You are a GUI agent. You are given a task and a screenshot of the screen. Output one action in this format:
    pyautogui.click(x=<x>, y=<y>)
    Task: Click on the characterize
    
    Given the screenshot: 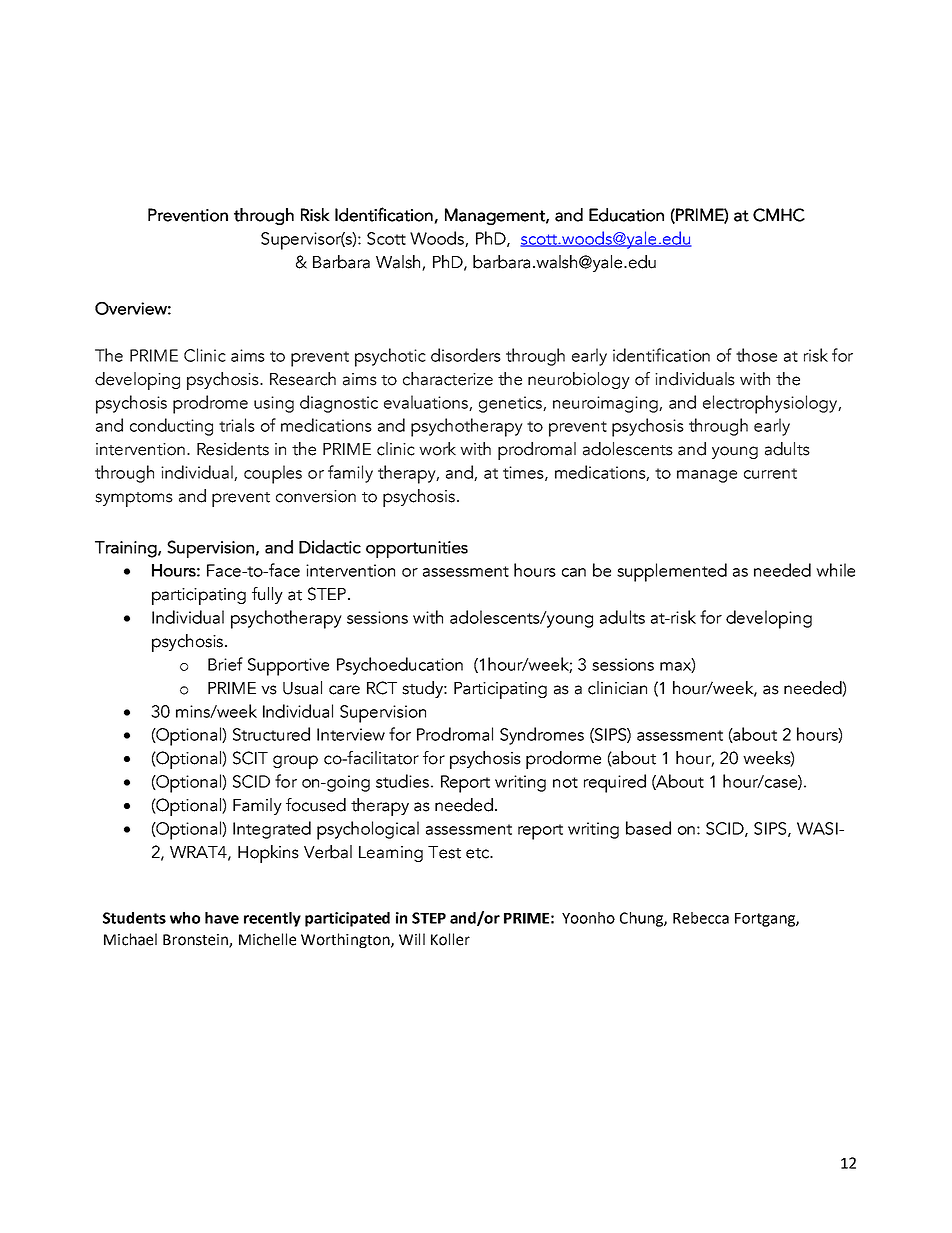 What is the action you would take?
    pyautogui.click(x=448, y=379)
